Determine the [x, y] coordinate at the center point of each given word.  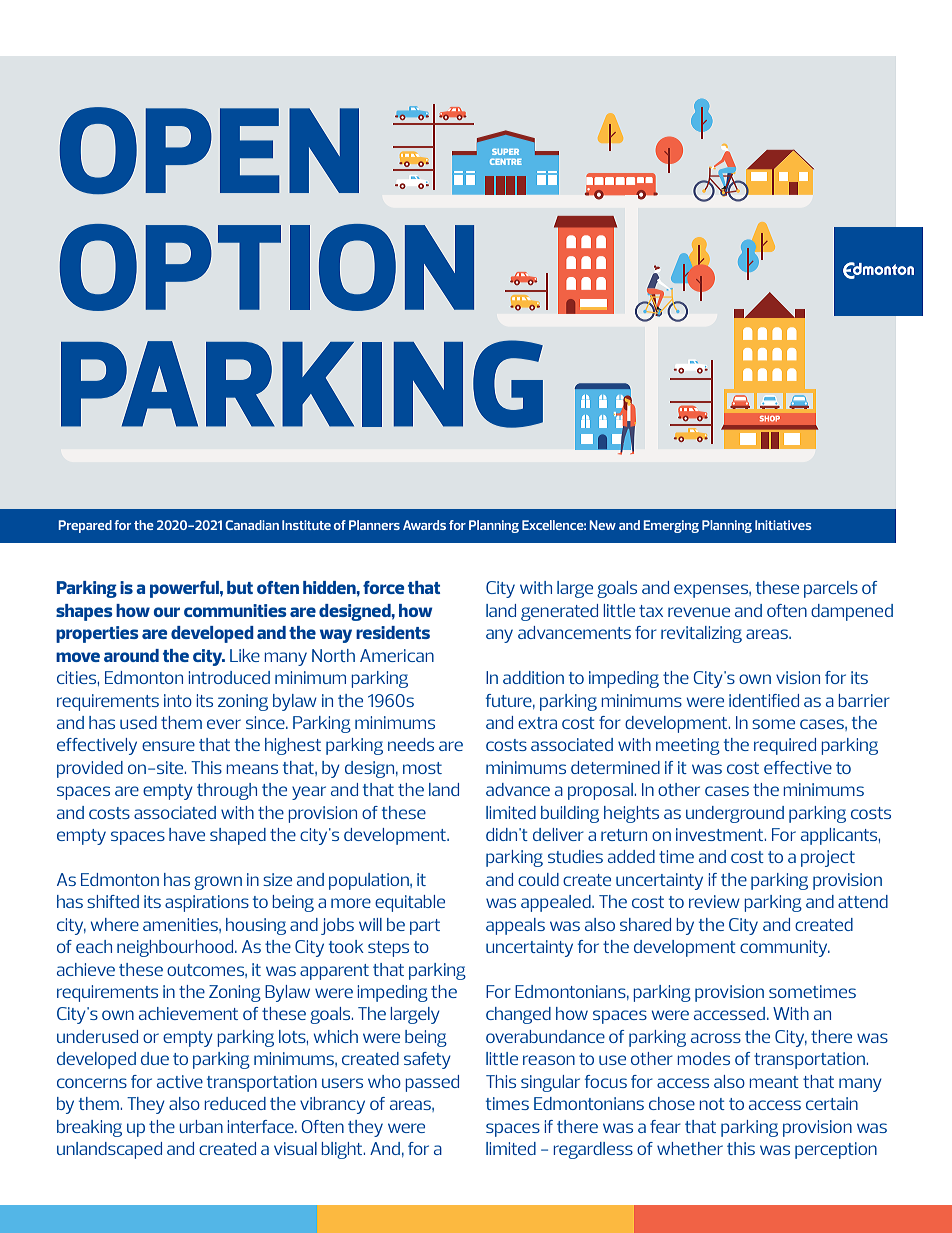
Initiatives [783, 525]
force [383, 587]
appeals [515, 926]
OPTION [267, 267]
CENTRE [506, 162]
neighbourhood [176, 948]
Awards [424, 525]
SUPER [505, 152]
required [785, 746]
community [785, 948]
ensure [168, 746]
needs [411, 744]
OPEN [209, 150]
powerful [185, 589]
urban [201, 1126]
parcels [831, 589]
